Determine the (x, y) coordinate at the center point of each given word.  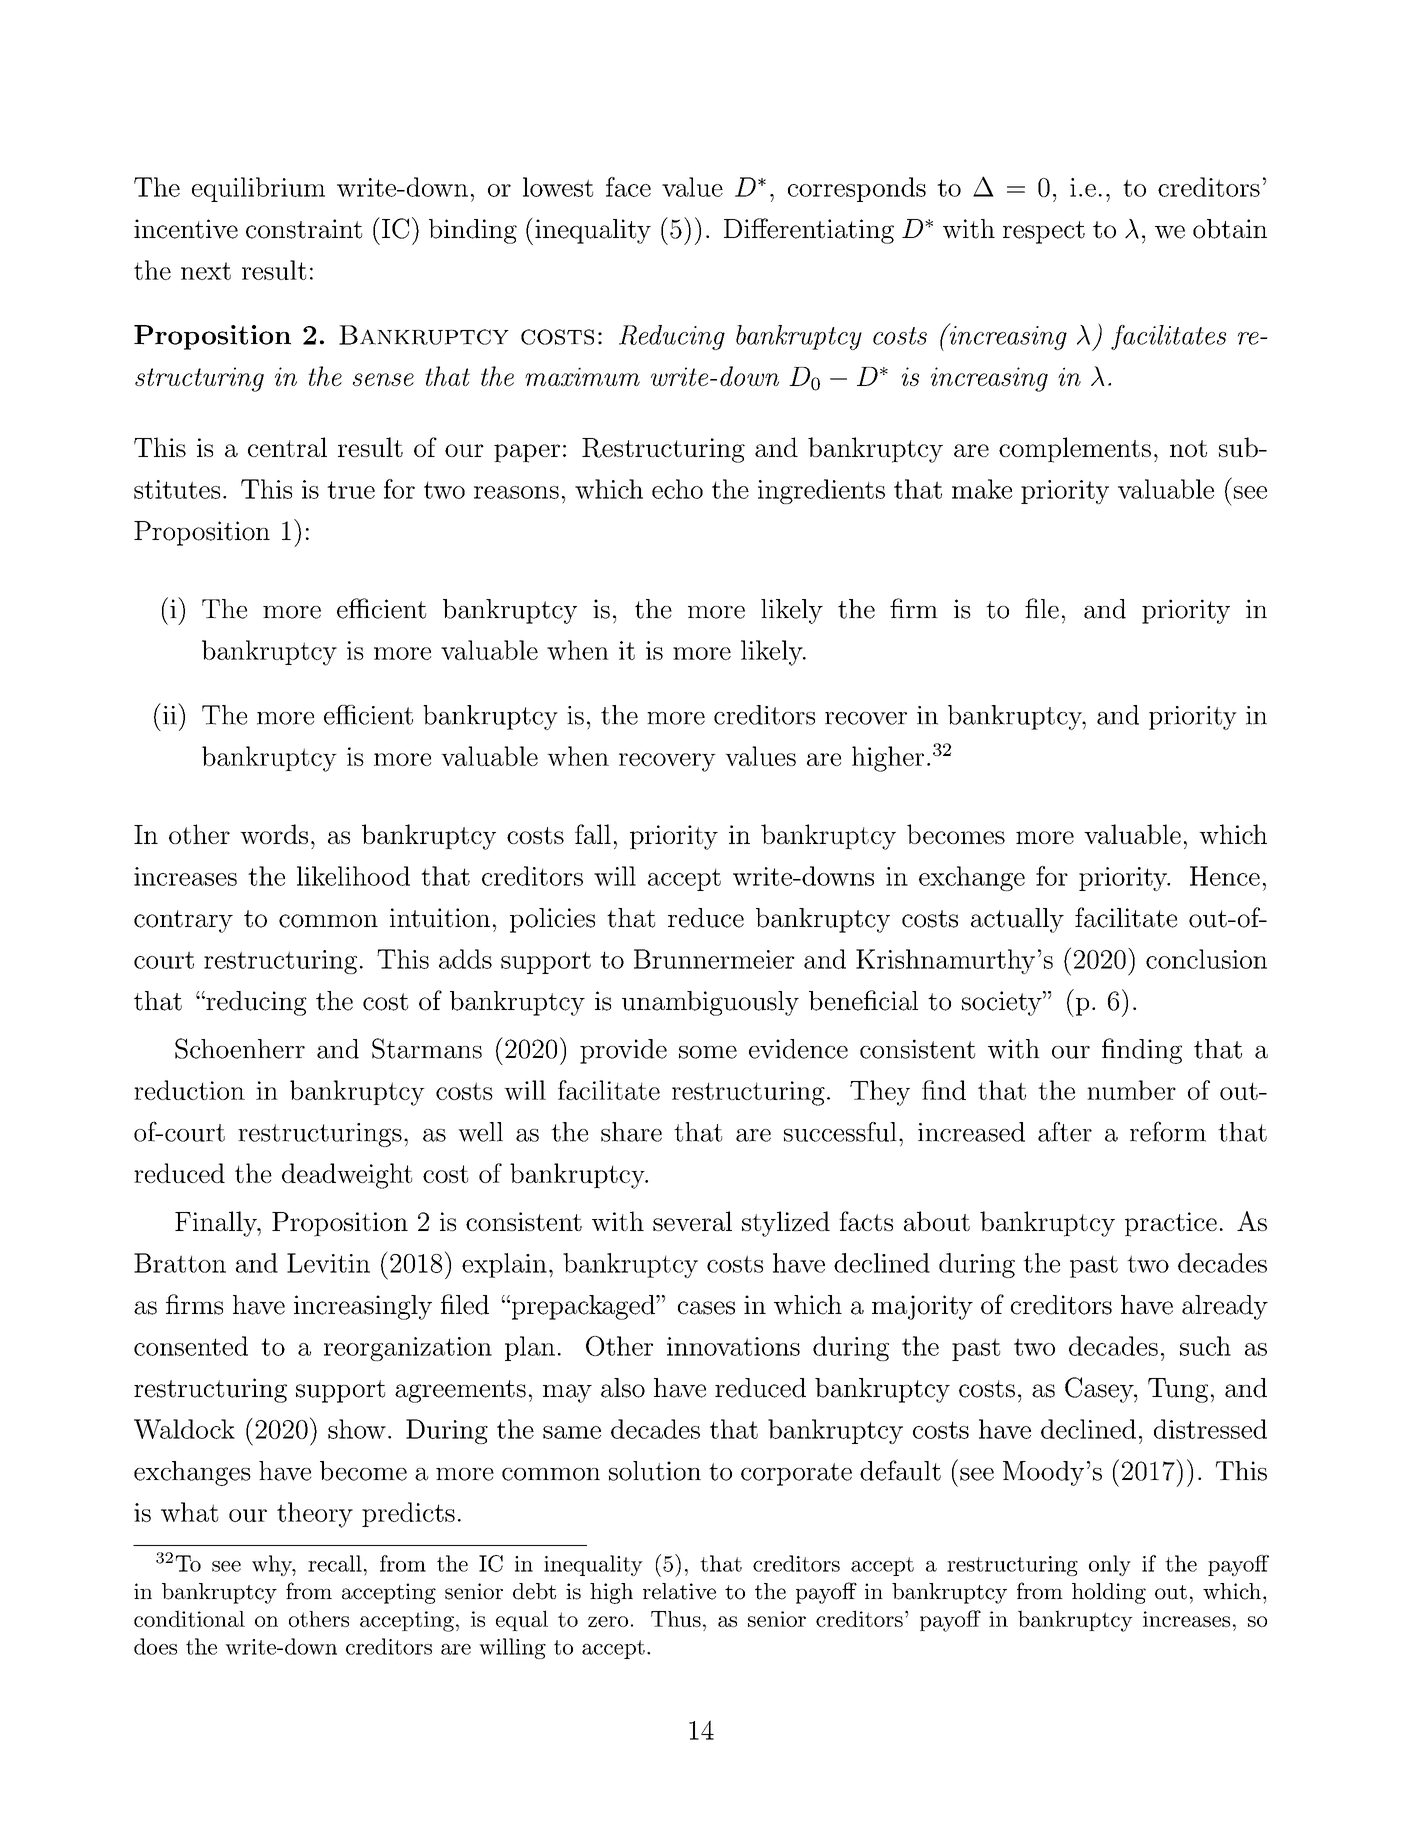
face (628, 187)
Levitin (328, 1263)
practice (1171, 1224)
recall (335, 1563)
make (982, 489)
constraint (304, 229)
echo (677, 489)
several (692, 1221)
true (351, 490)
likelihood (353, 876)
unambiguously (710, 1003)
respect (1044, 232)
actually (1017, 920)
